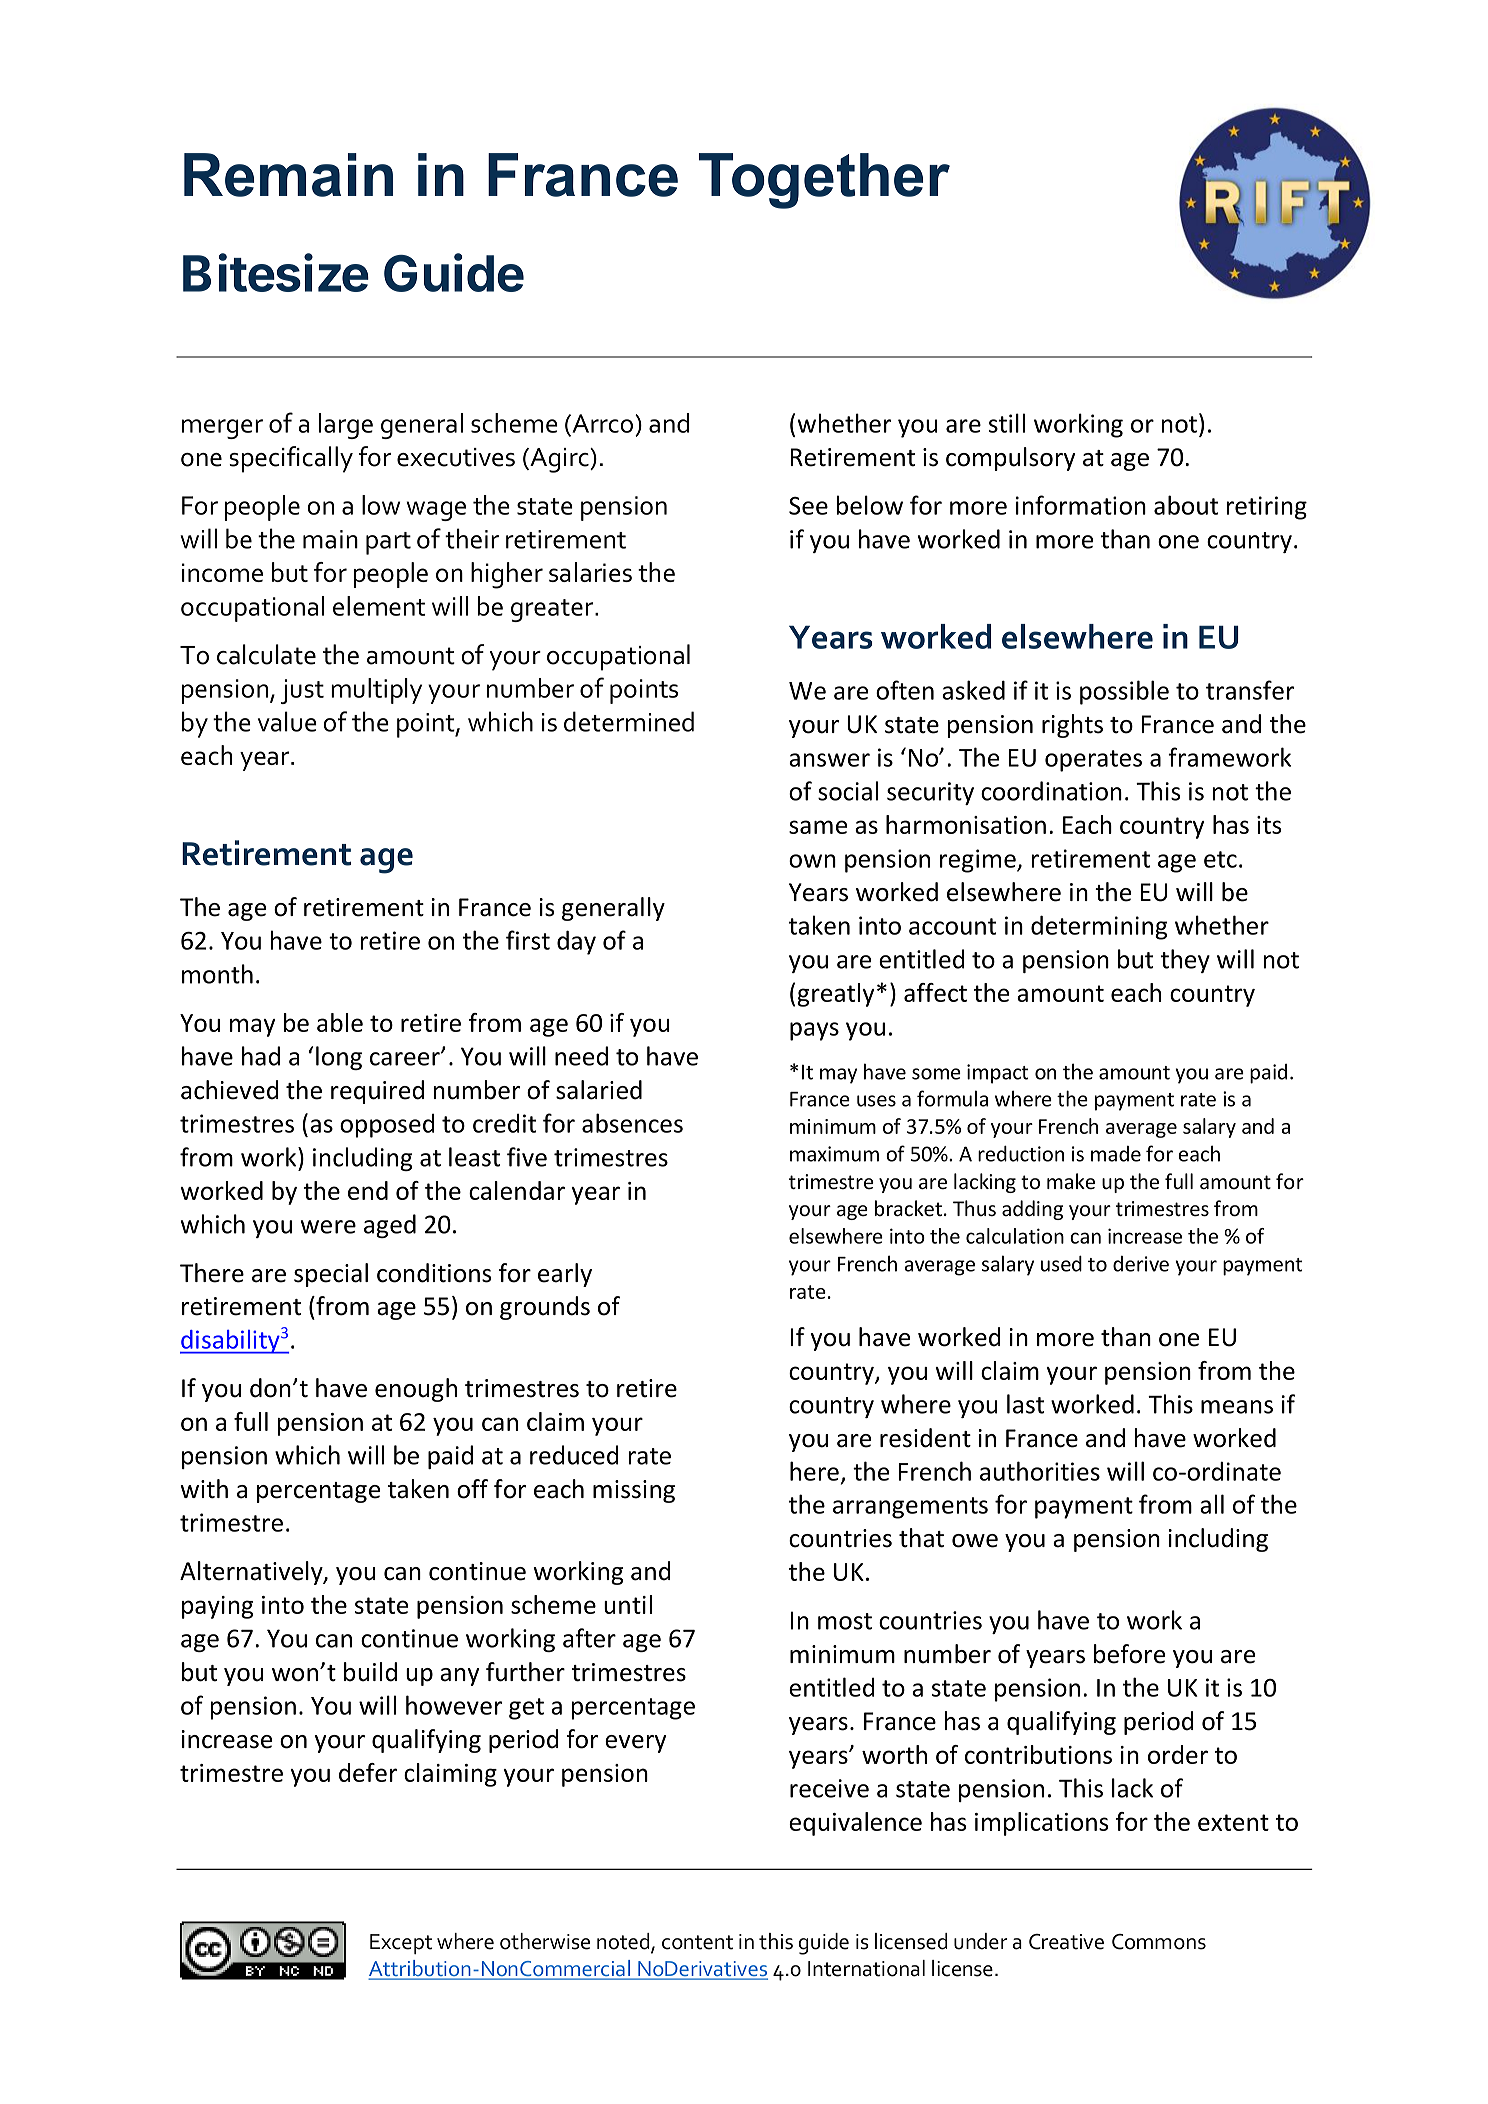 The image size is (1488, 2104). Describe the element at coordinates (1116, 1154) in the screenshot. I see `made` at that location.
